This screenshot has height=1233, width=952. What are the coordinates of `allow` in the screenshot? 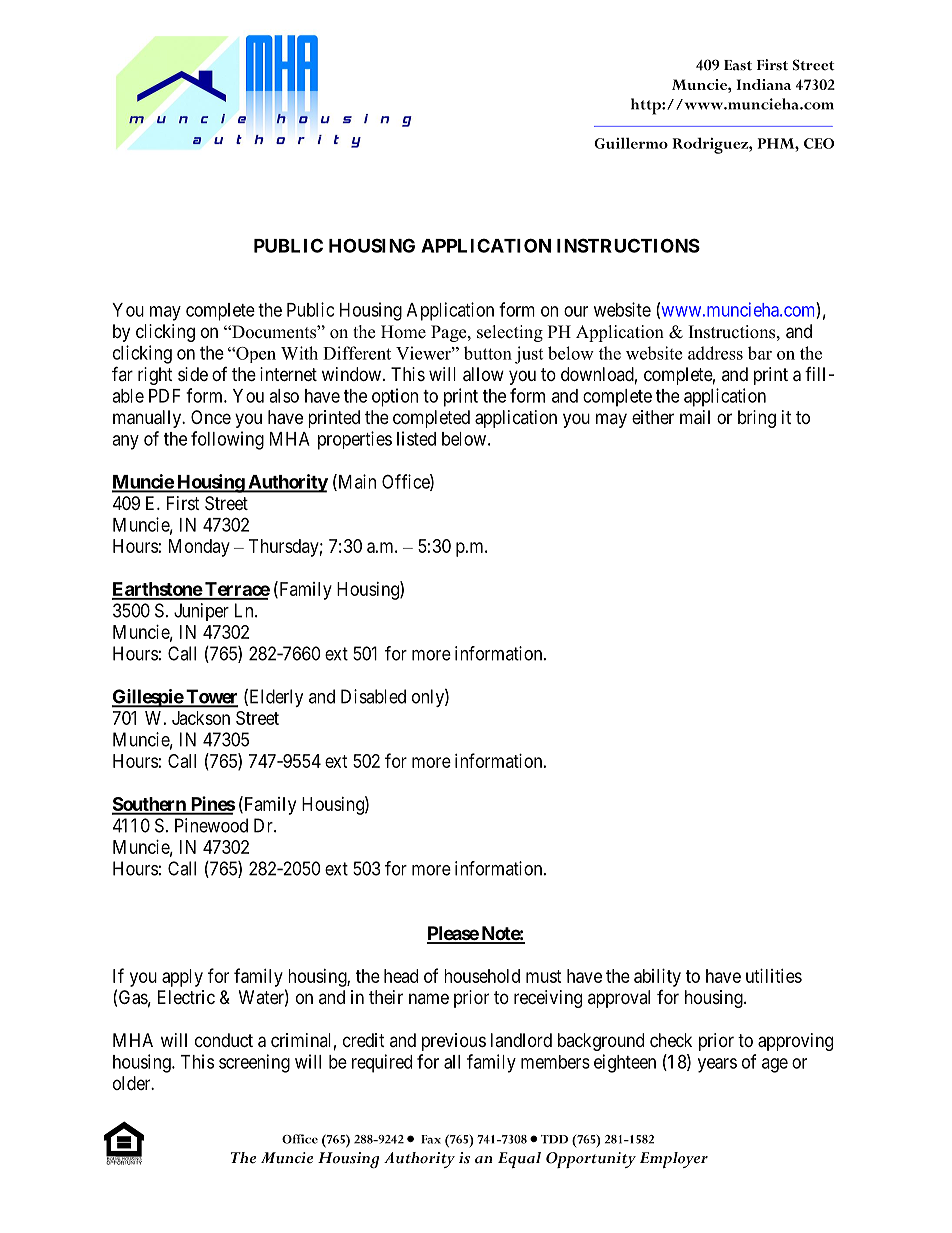 It's located at (483, 374).
